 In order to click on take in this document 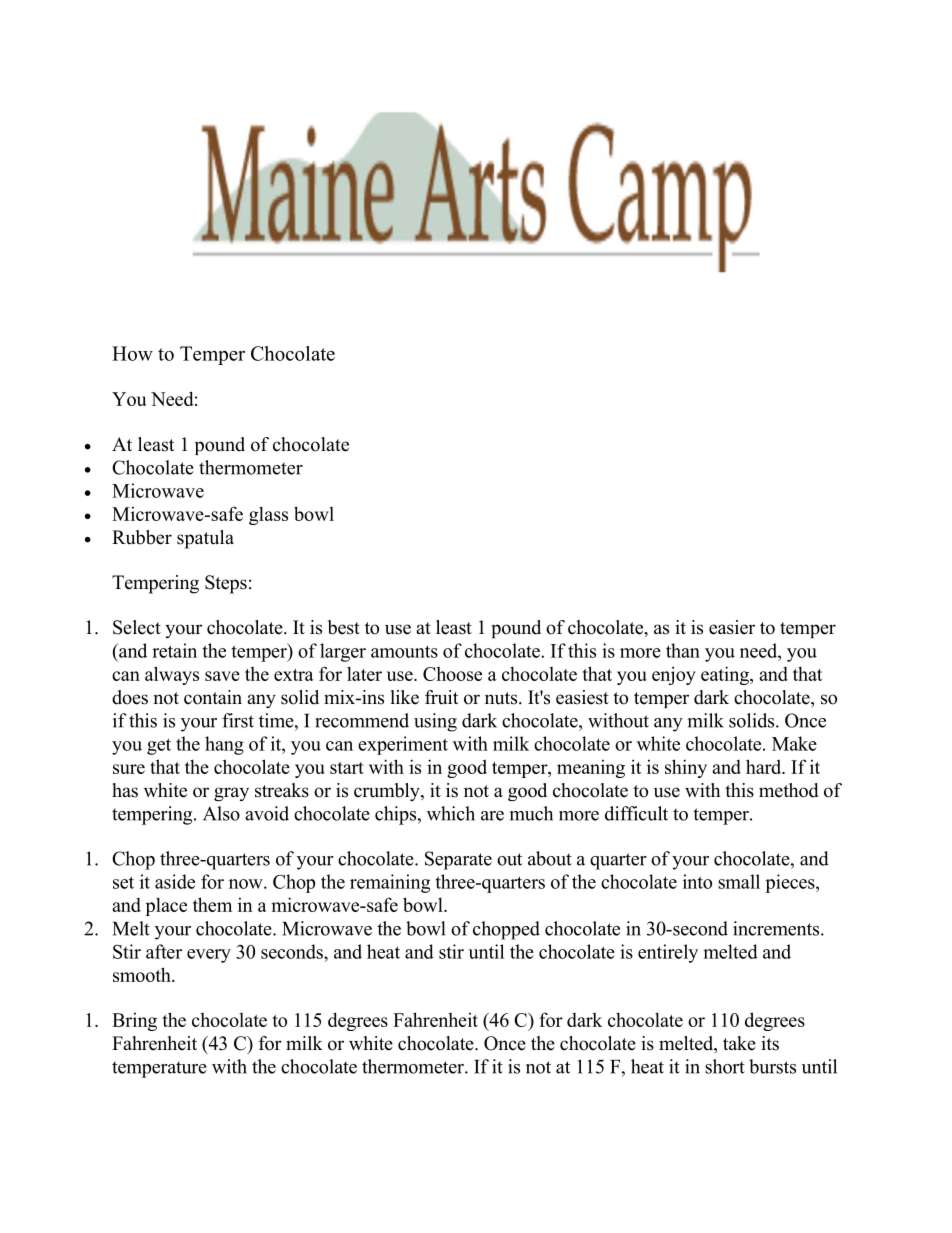, I will do `click(739, 1043)`.
